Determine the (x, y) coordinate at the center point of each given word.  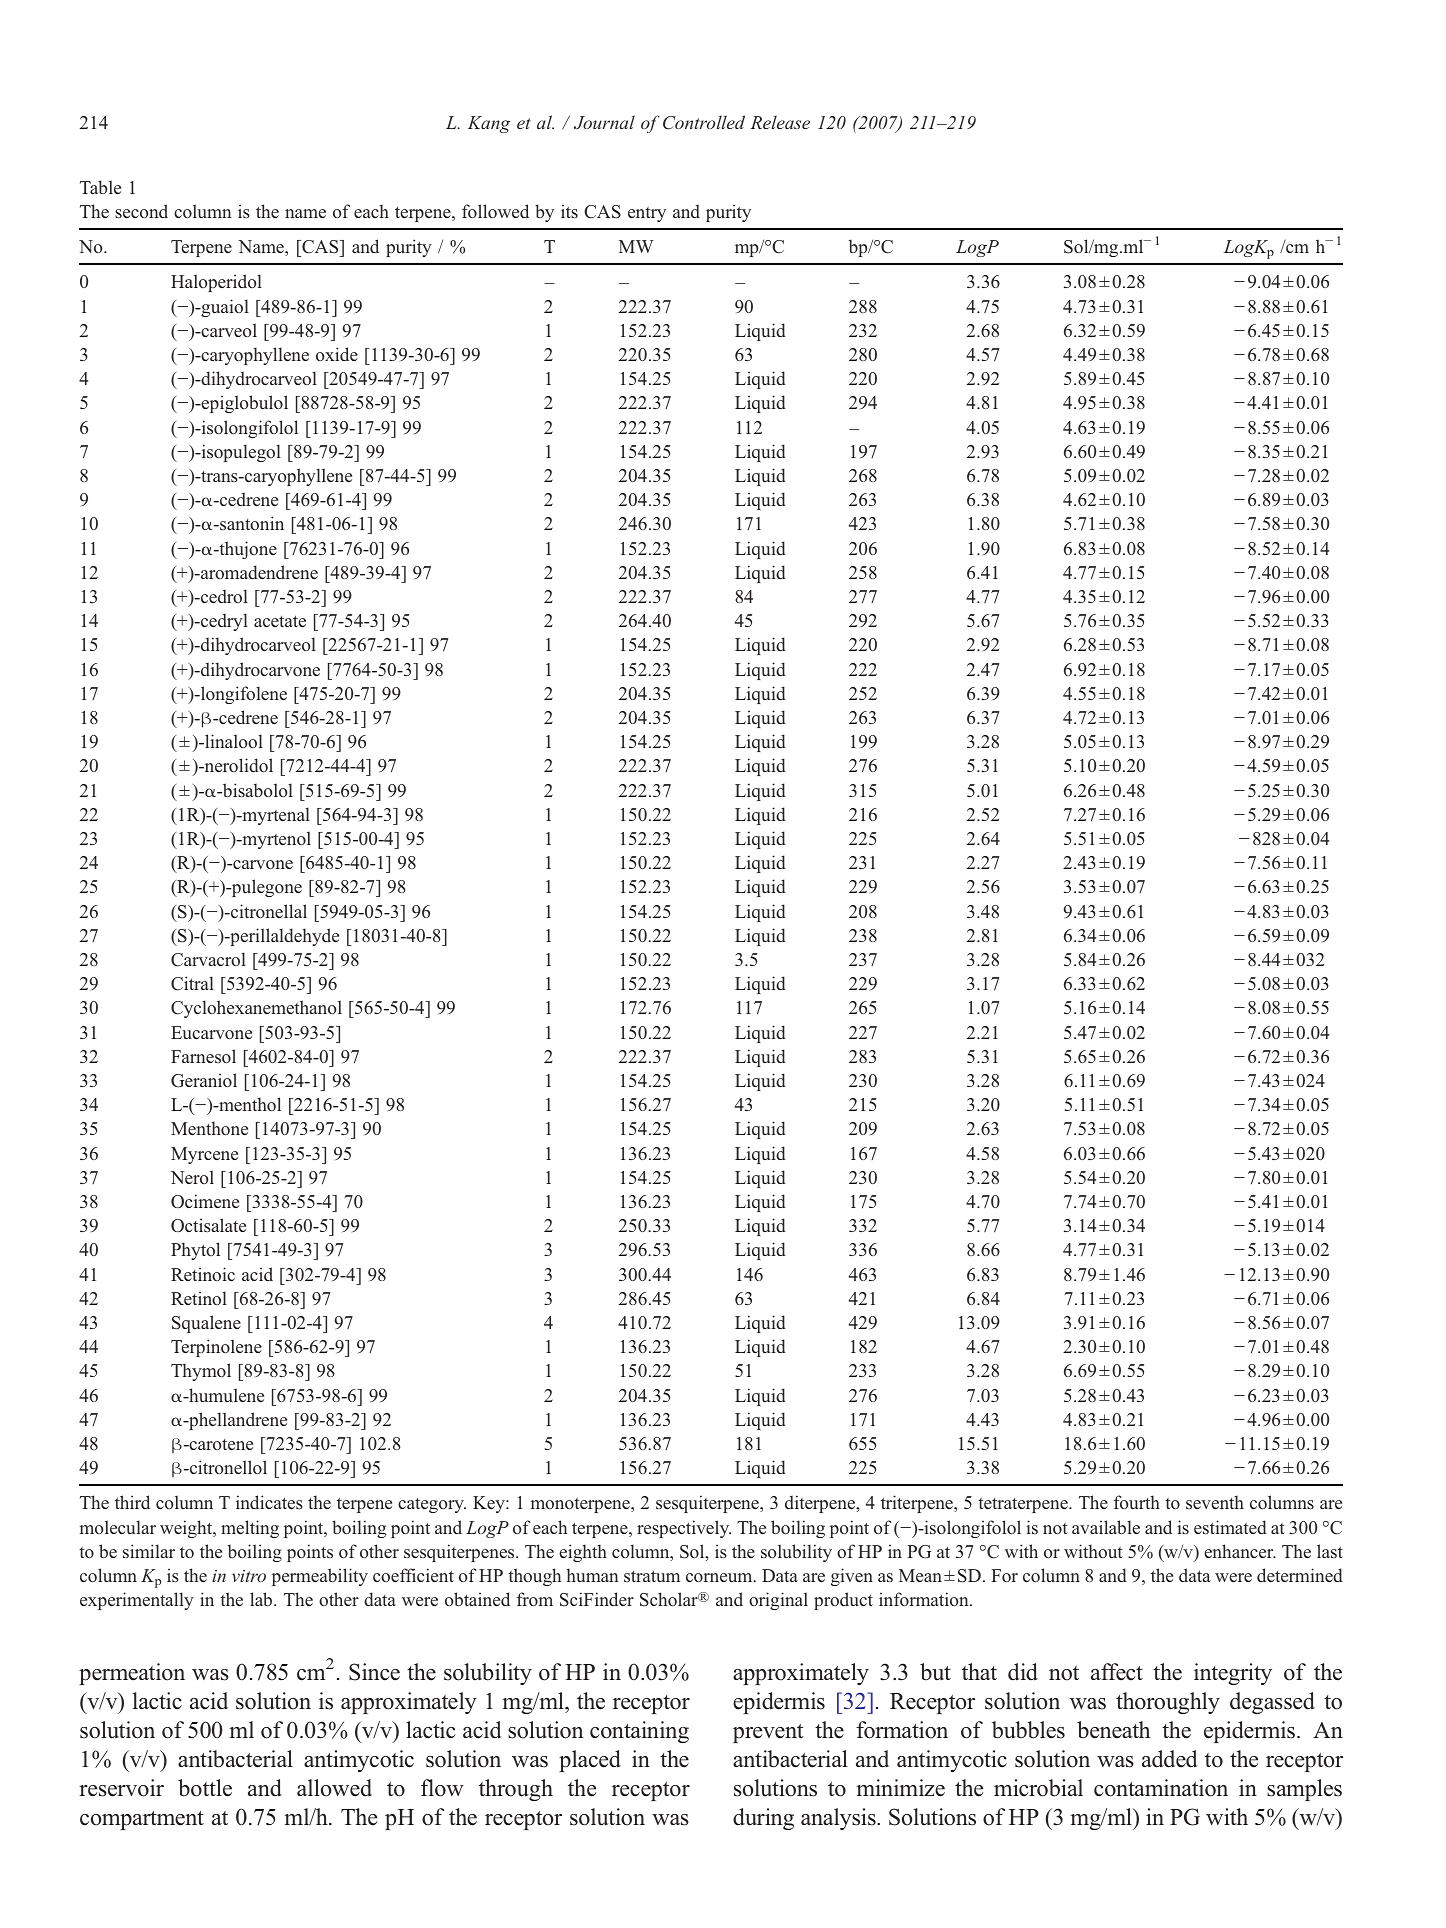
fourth (1137, 1502)
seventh (1215, 1502)
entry (647, 214)
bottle (205, 1788)
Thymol (201, 1372)
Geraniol (204, 1080)
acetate (280, 621)
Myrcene (204, 1155)
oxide (337, 354)
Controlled (704, 122)
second (141, 211)
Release (780, 122)
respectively (684, 1529)
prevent (768, 1733)
